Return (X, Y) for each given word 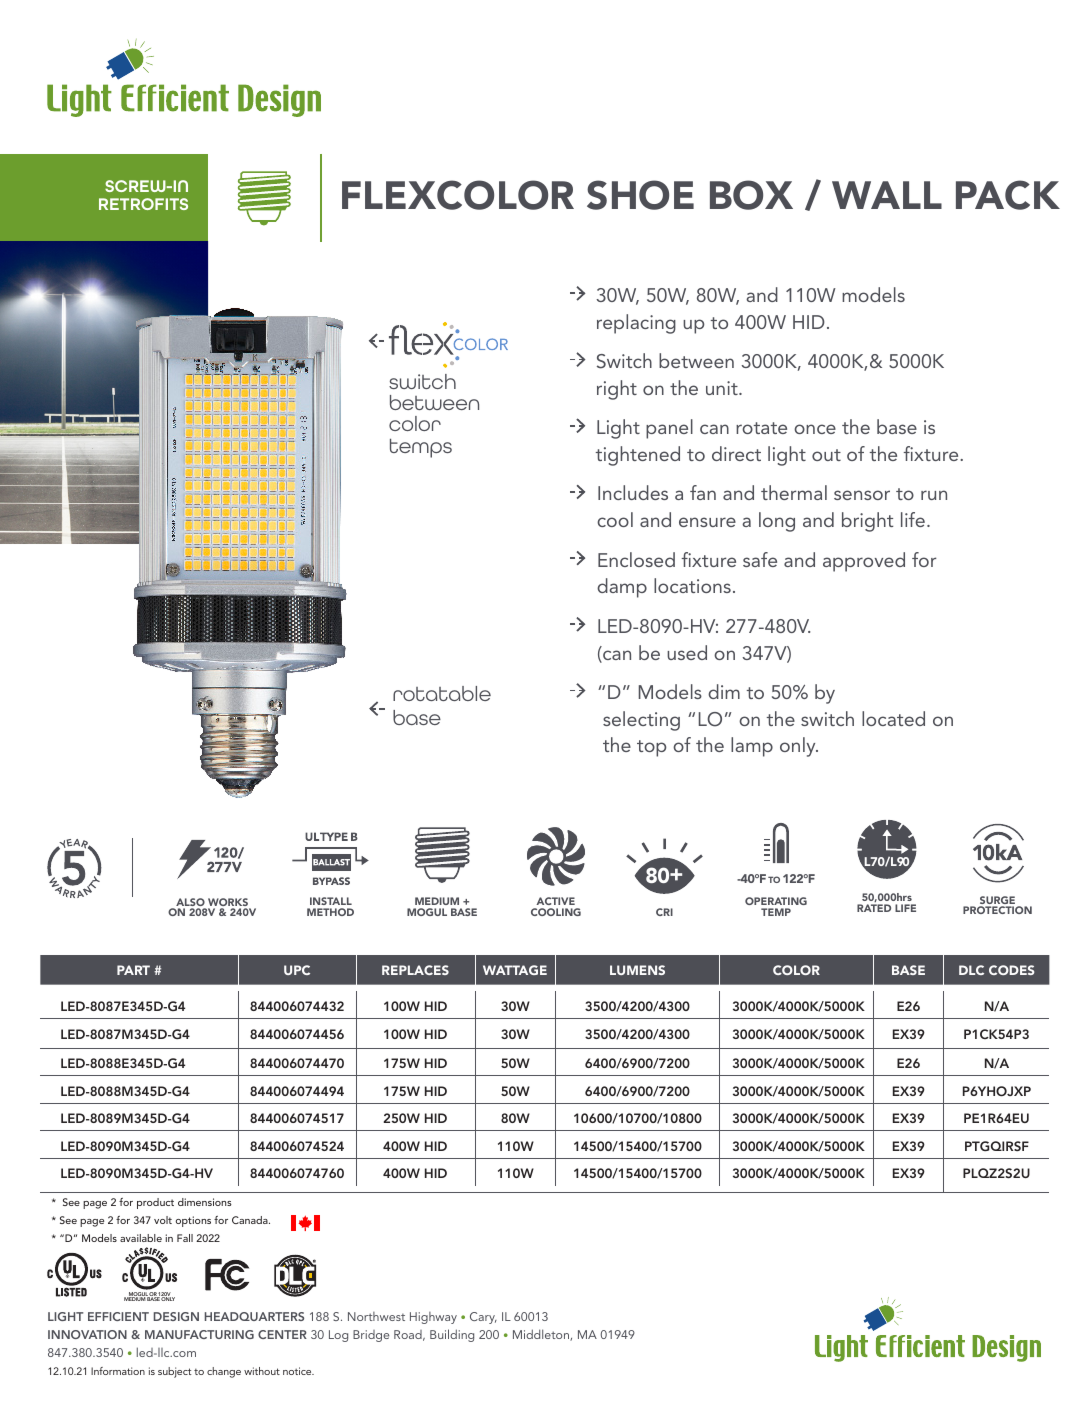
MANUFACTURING (199, 1334)
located (893, 718)
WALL (887, 195)
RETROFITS (143, 204)
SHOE (640, 195)
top (651, 748)
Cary (483, 1318)
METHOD (330, 912)
